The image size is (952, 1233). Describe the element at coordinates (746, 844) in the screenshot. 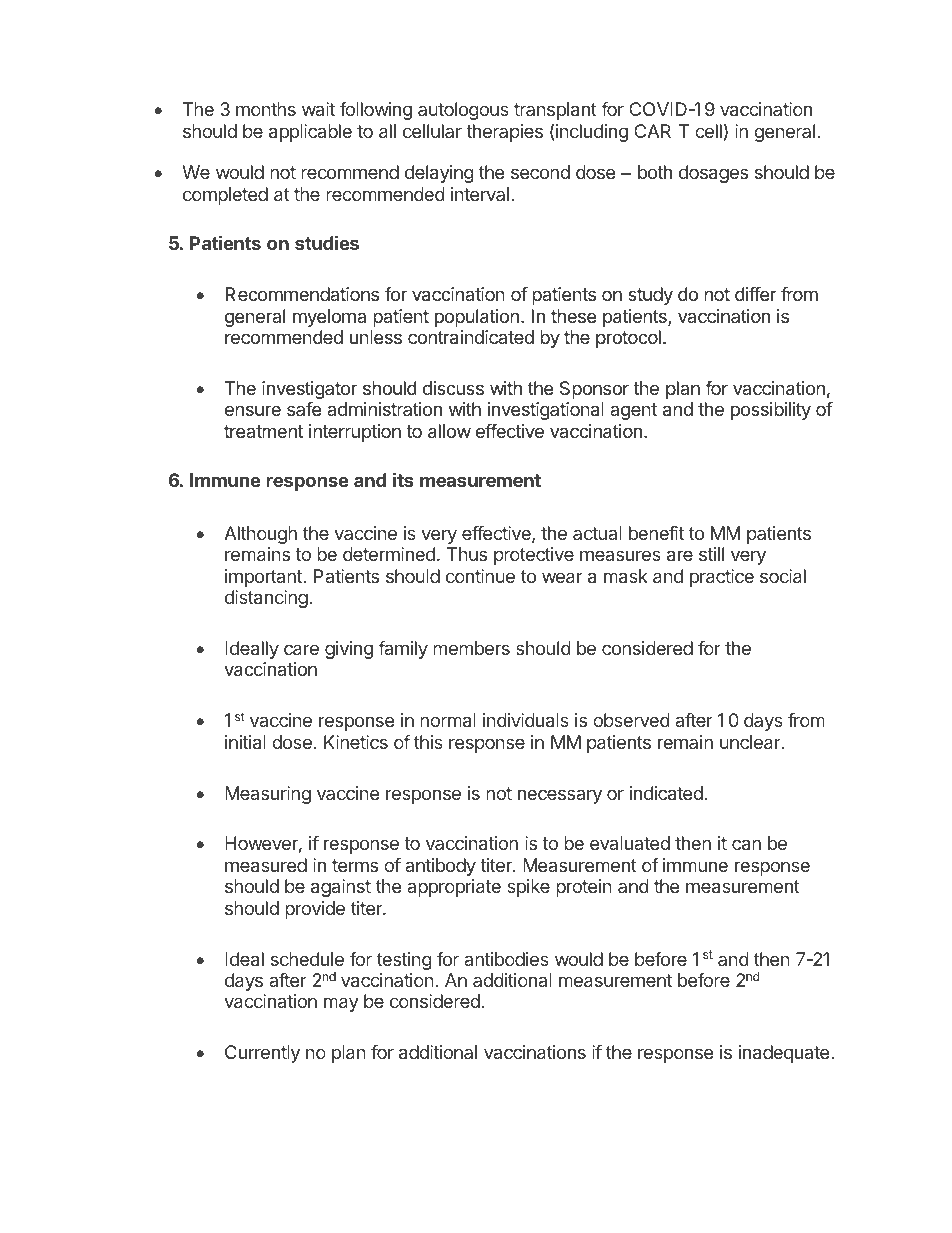

I see `can` at that location.
